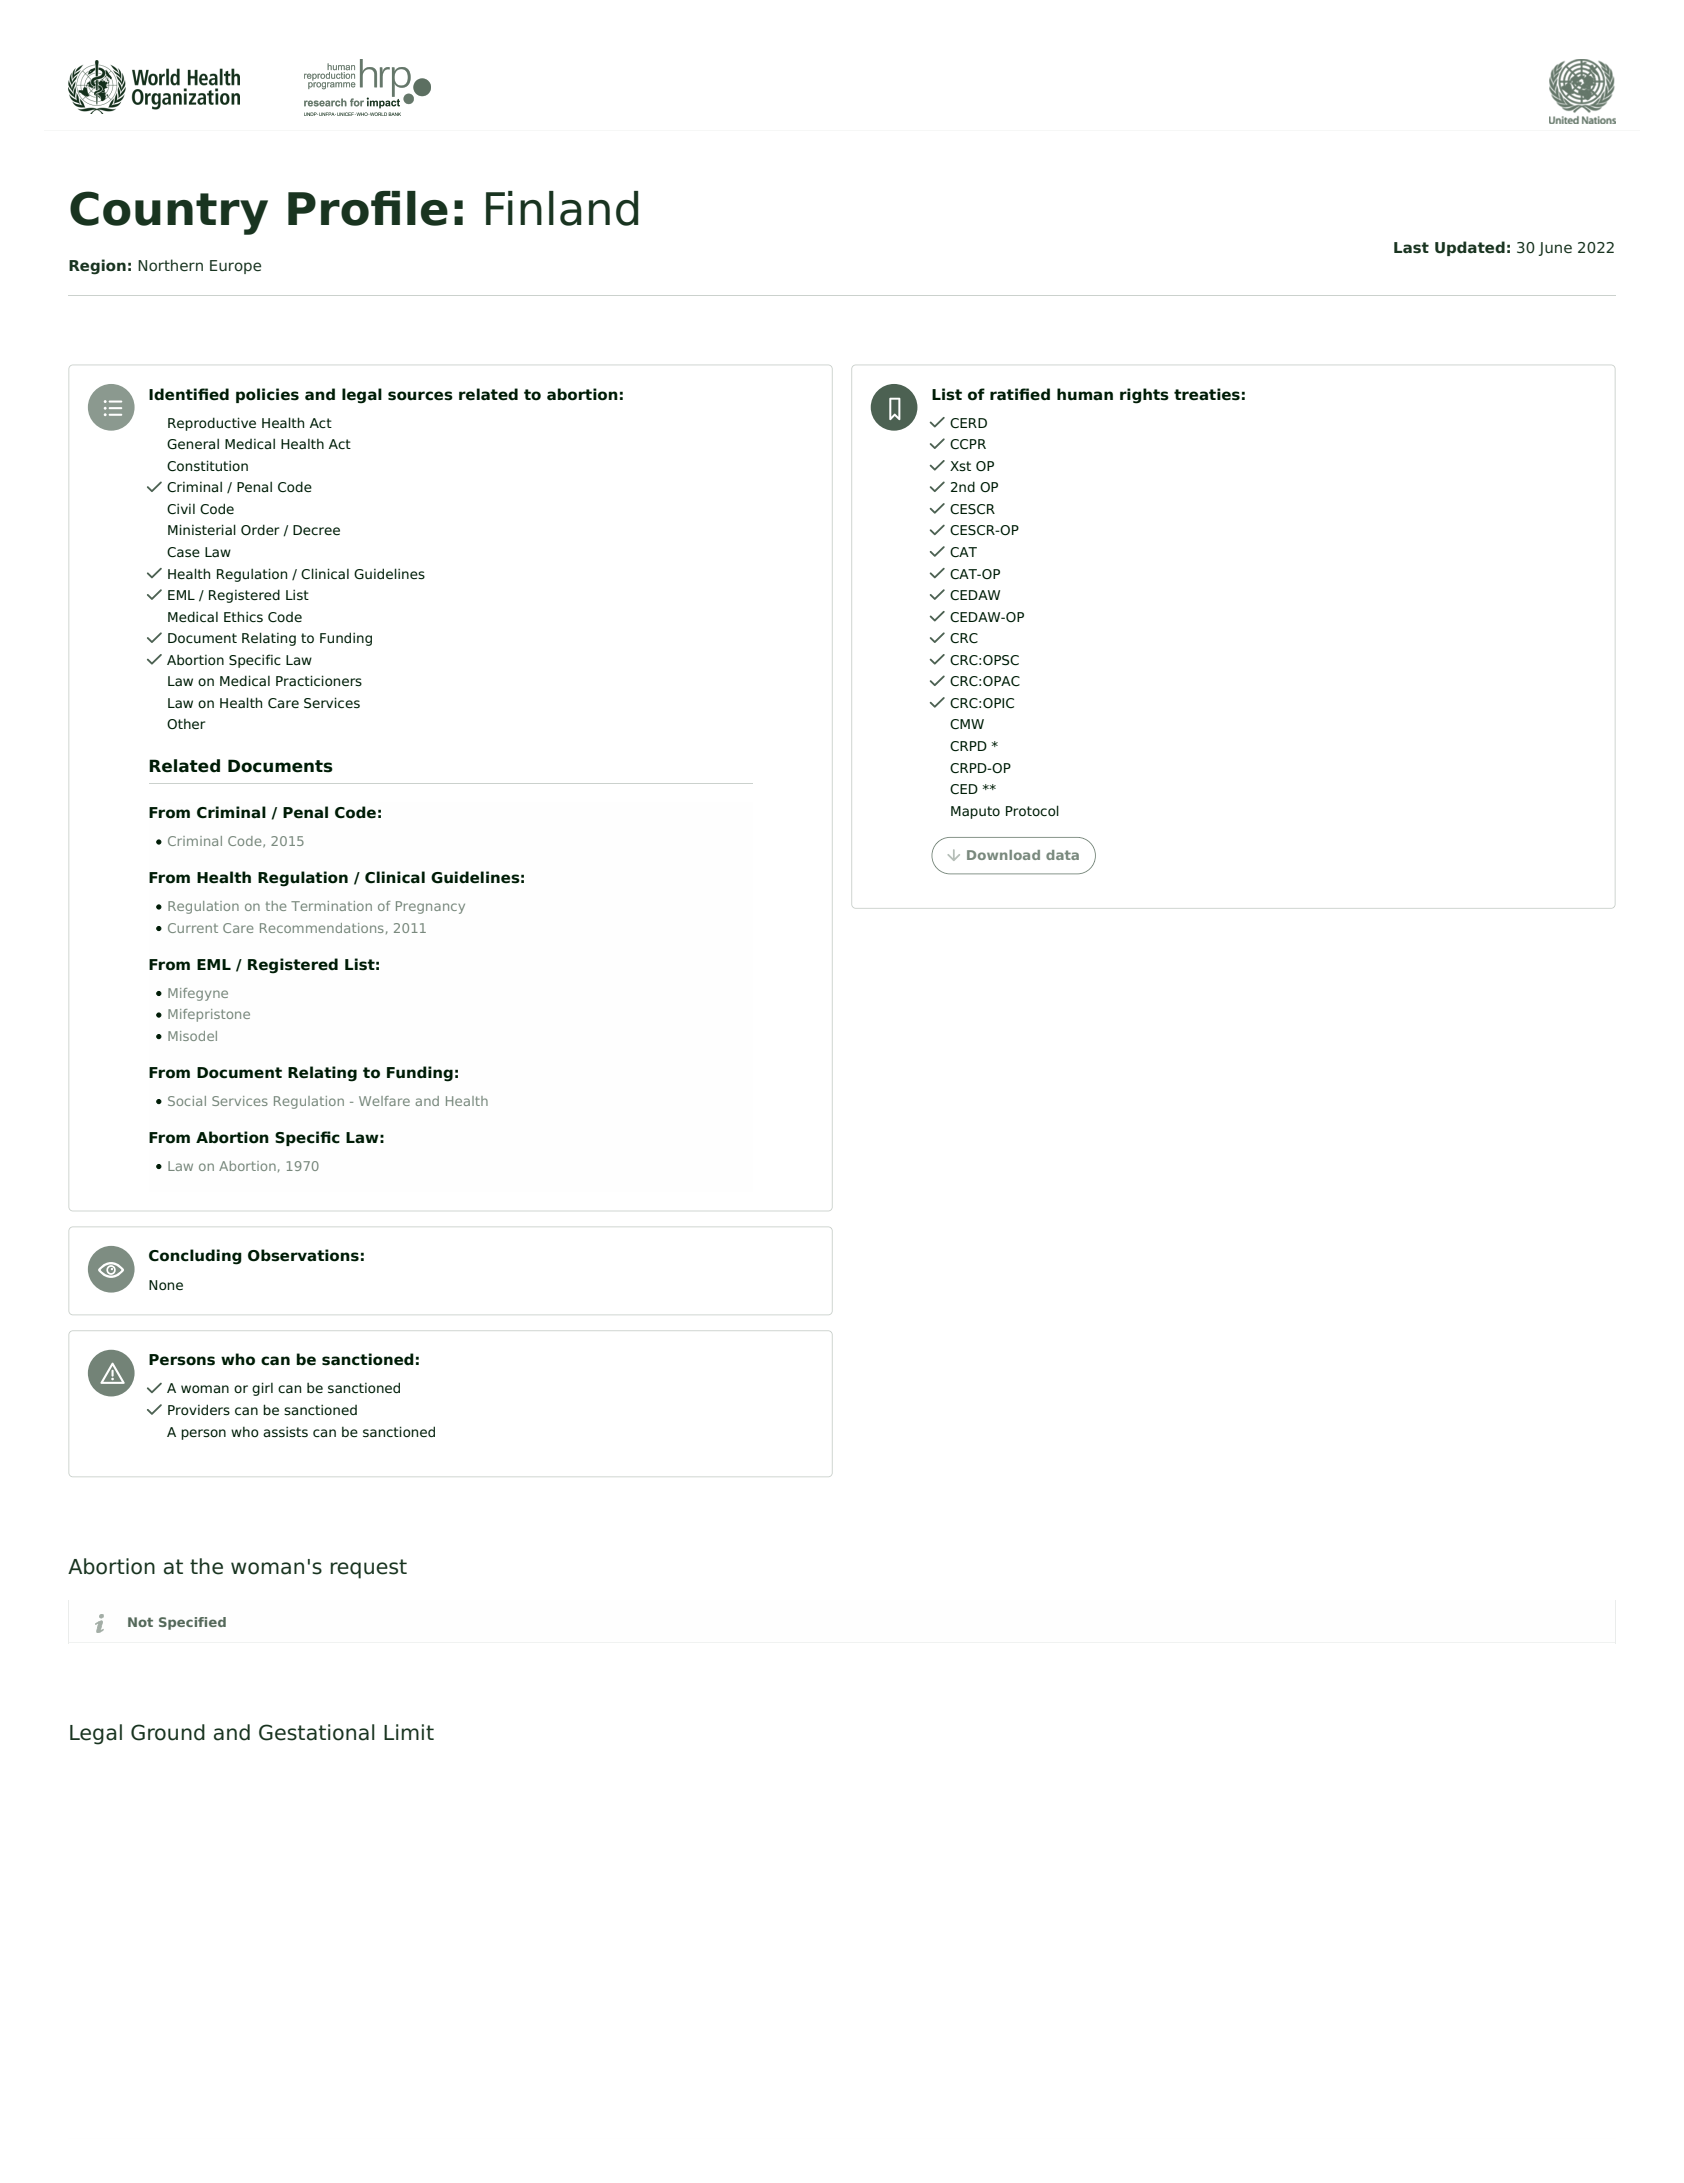  I want to click on data, so click(1062, 855).
